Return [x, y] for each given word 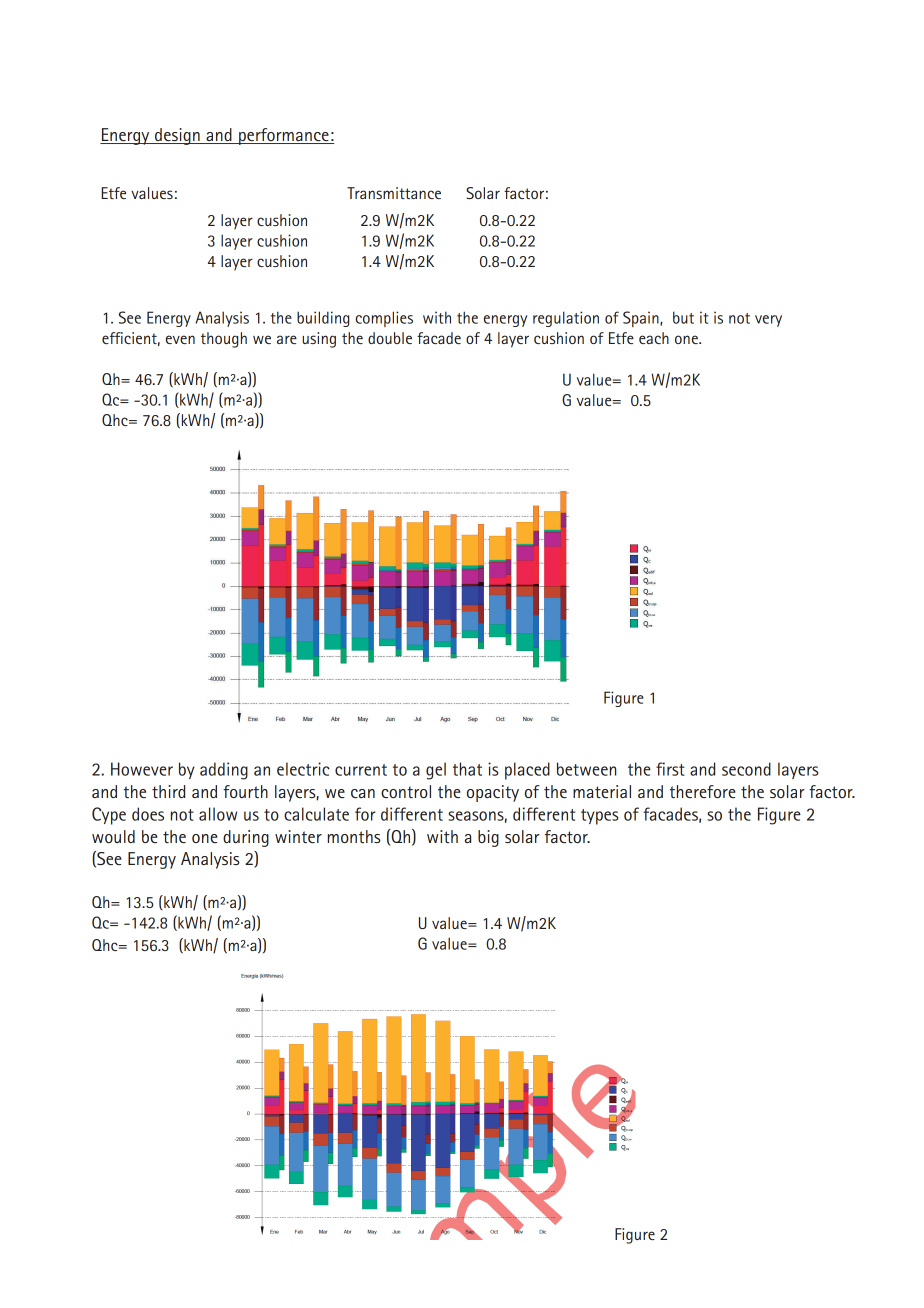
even [180, 339]
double [390, 338]
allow [218, 814]
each [654, 338]
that [467, 769]
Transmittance [394, 193]
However [142, 769]
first [670, 769]
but [683, 317]
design [177, 136]
